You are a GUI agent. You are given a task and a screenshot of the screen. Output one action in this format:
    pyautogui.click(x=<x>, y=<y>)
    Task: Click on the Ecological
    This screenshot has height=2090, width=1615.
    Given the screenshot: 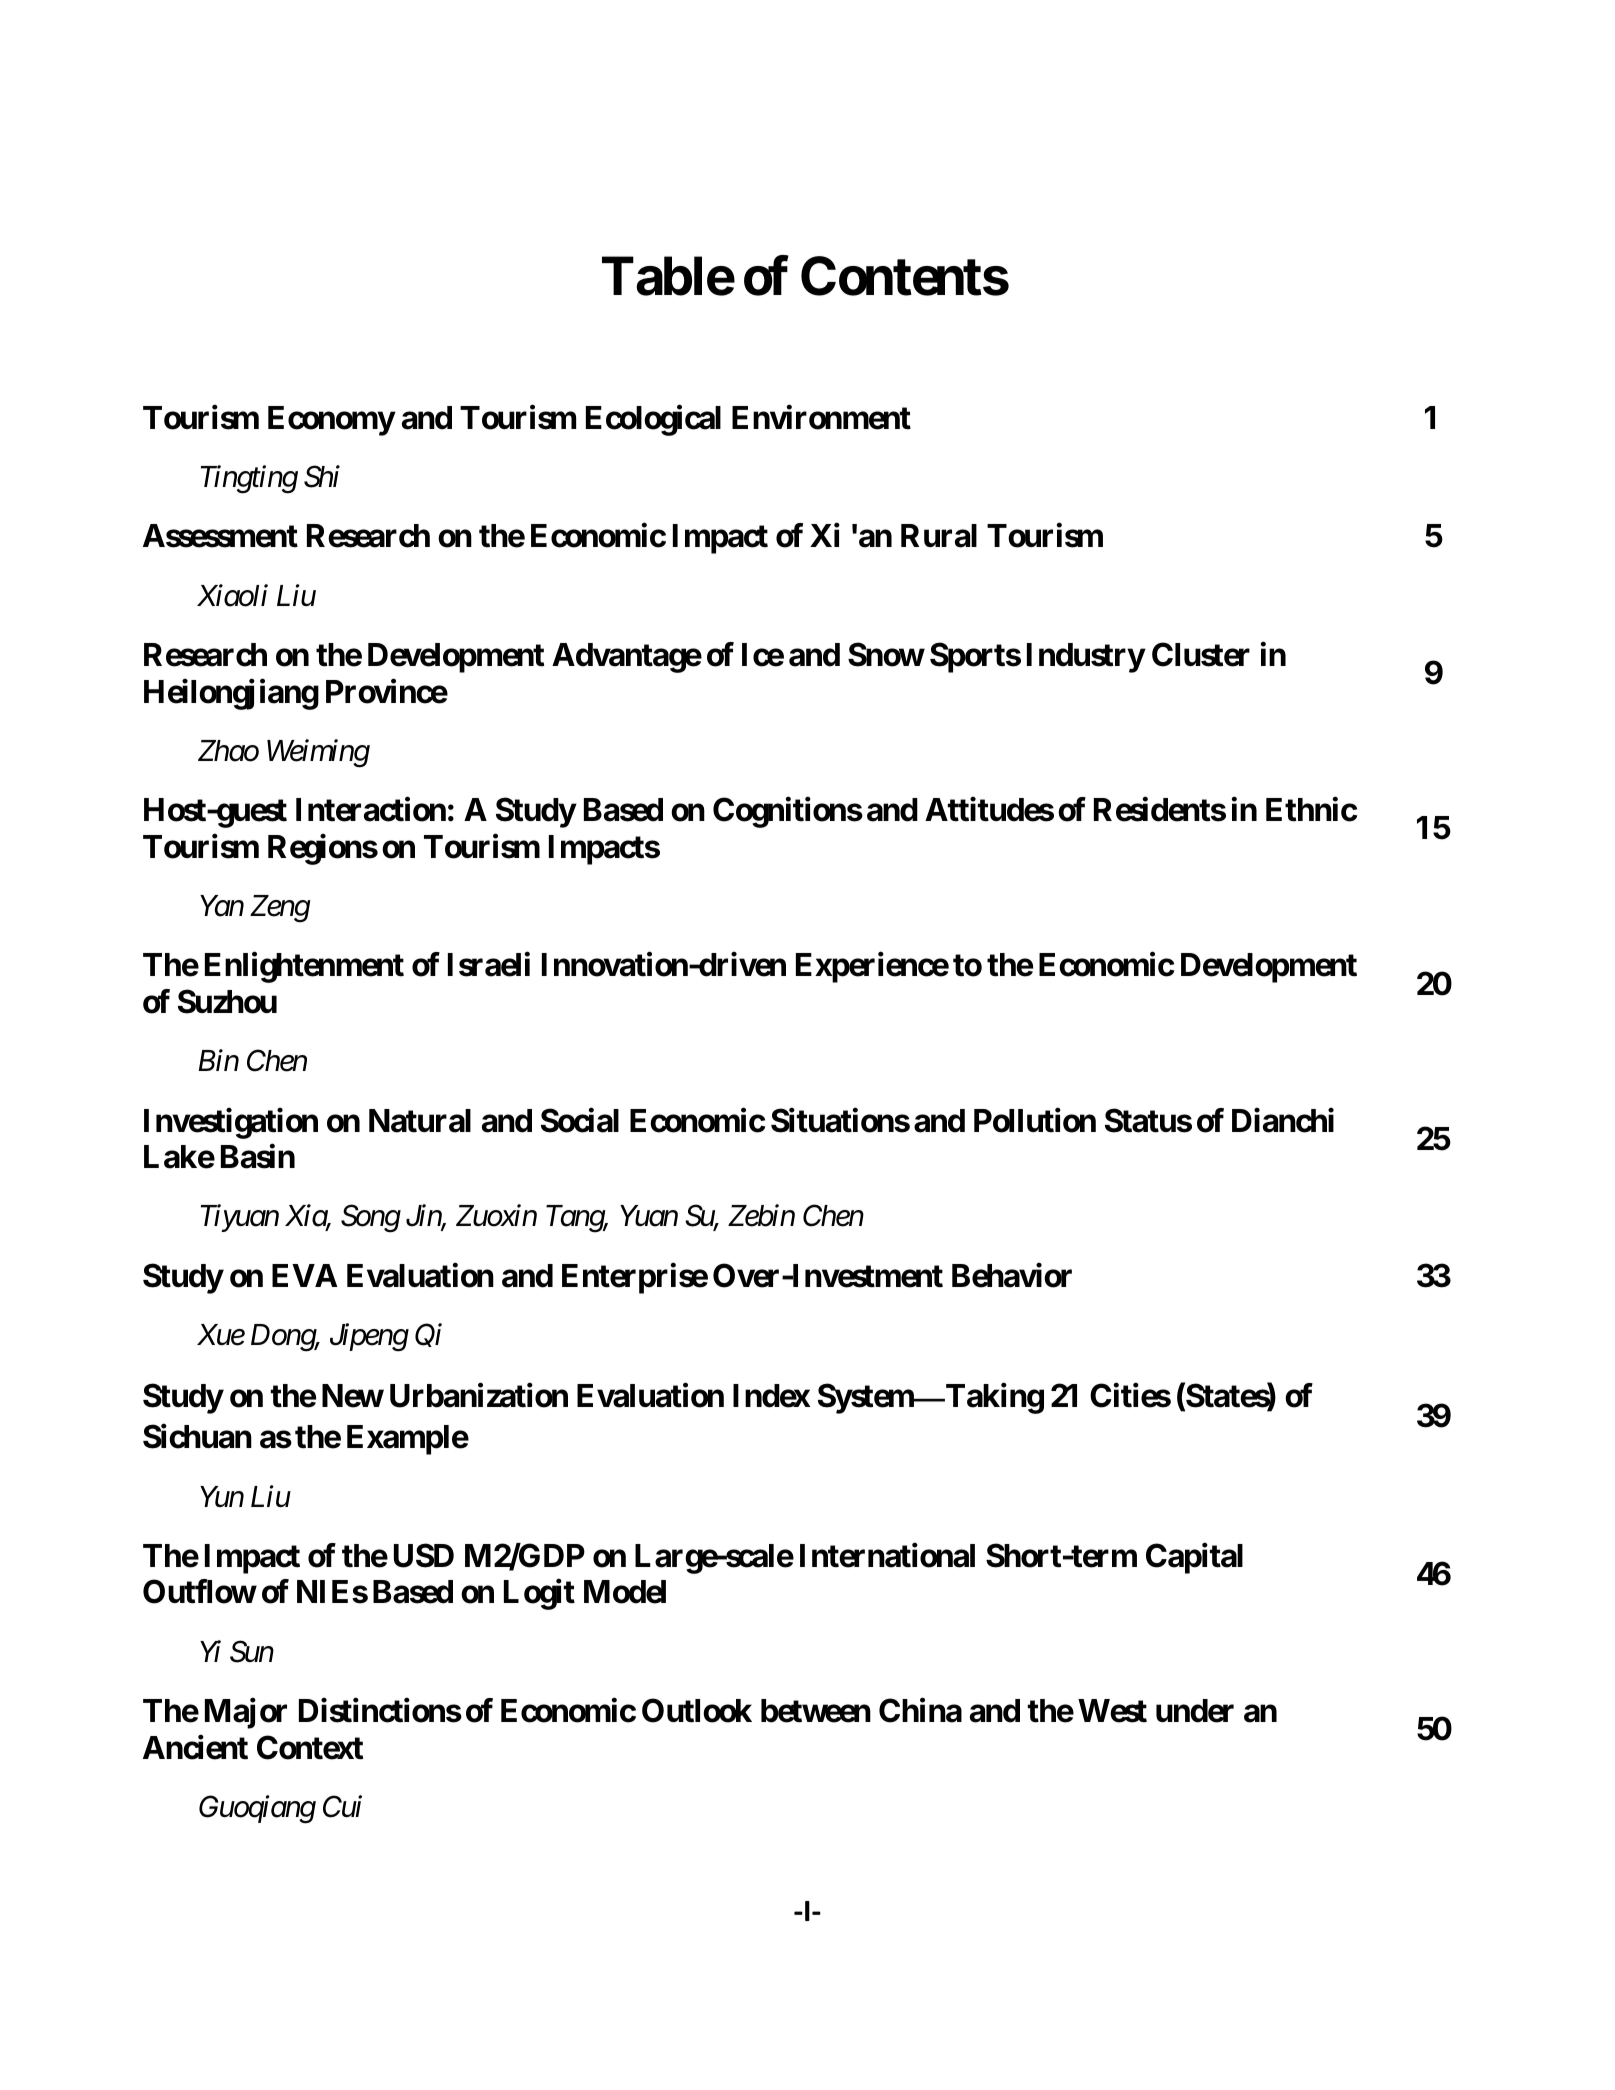 What is the action you would take?
    pyautogui.click(x=653, y=420)
